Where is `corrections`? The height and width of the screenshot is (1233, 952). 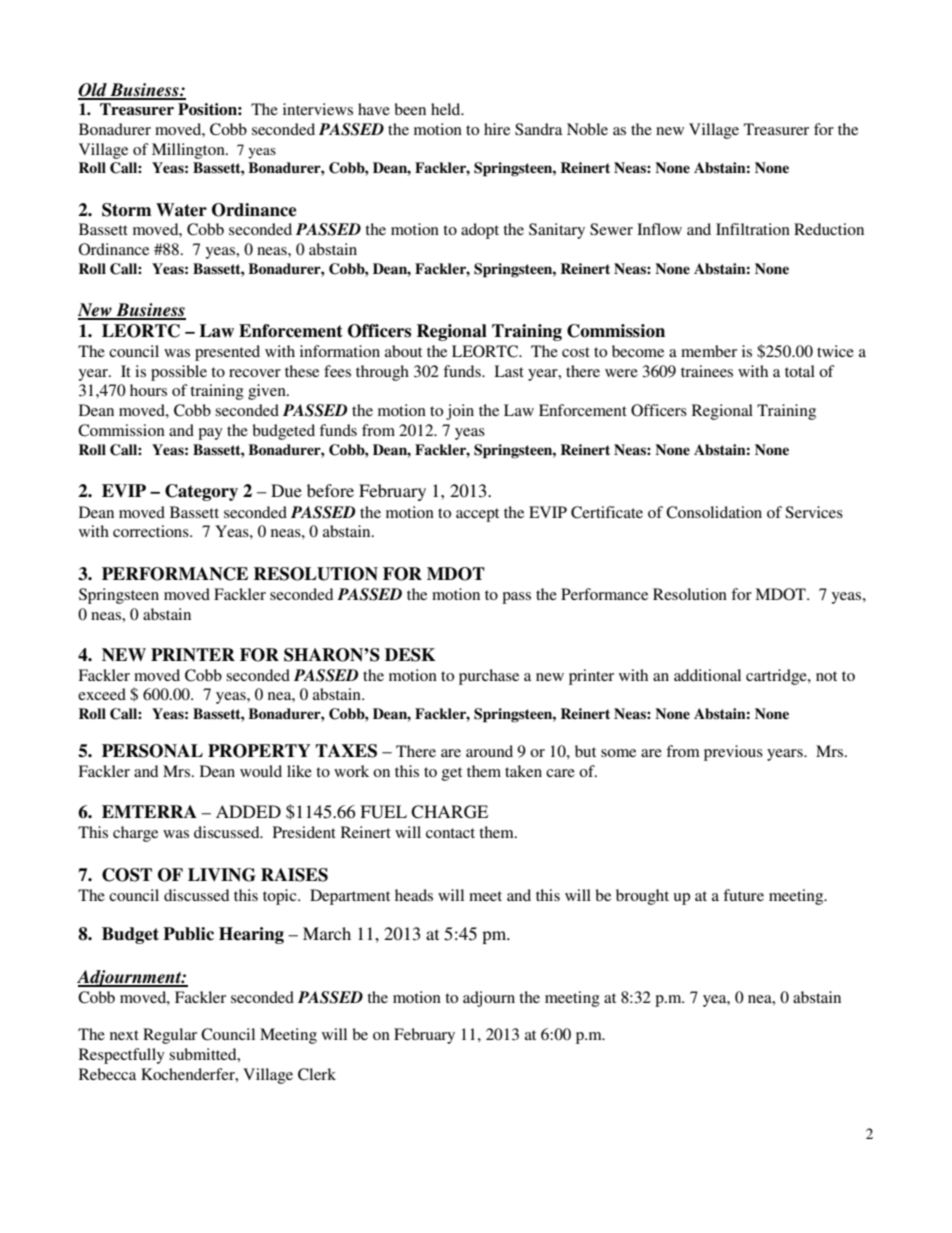
corrections is located at coordinates (152, 531).
